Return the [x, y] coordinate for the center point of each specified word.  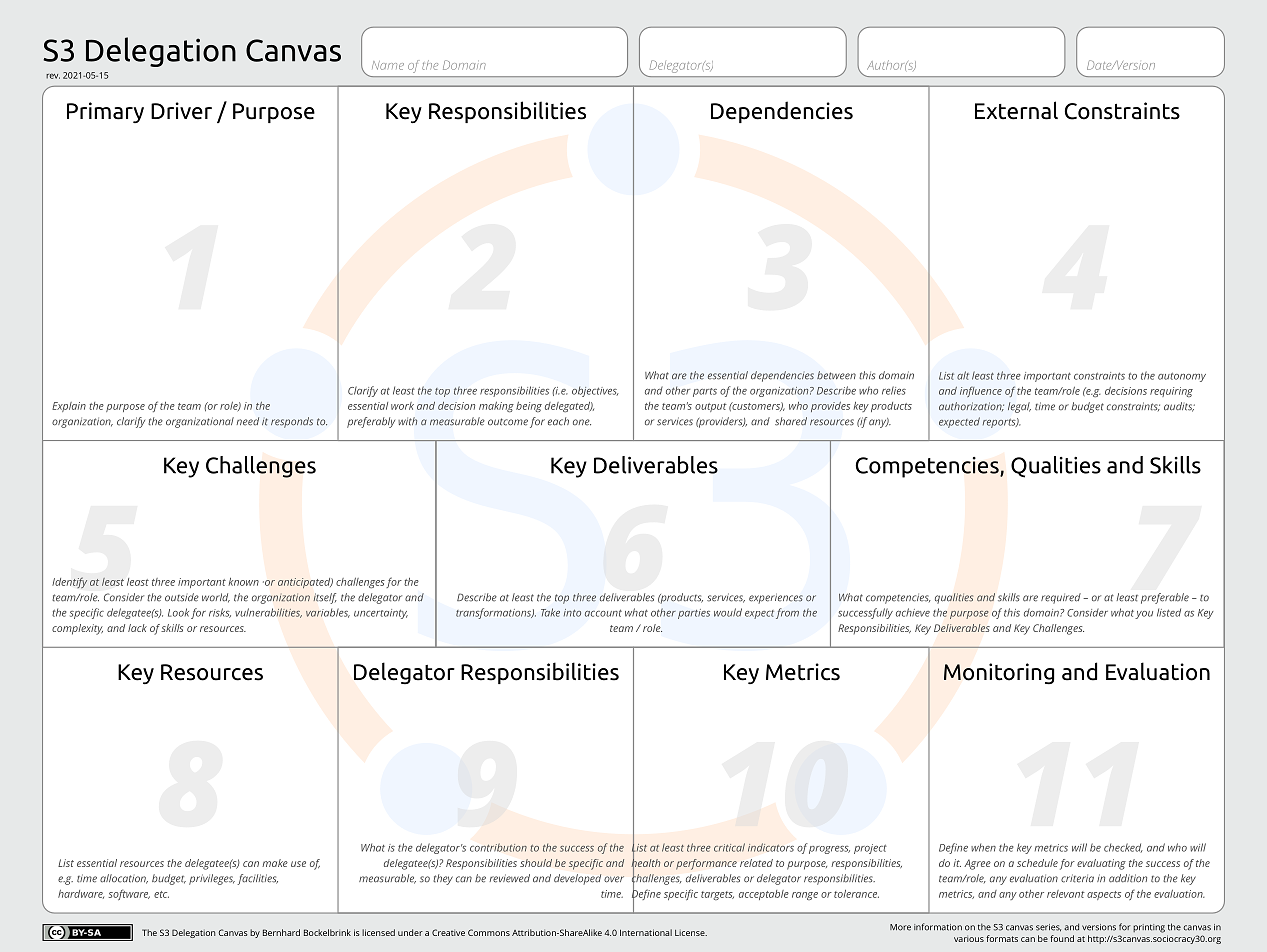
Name [388, 65]
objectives [595, 391]
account [603, 613]
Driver [181, 111]
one [582, 422]
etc [161, 894]
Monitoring [999, 674]
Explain [69, 407]
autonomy [1182, 377]
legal [1019, 407]
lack [137, 628]
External [1016, 110]
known [243, 582]
